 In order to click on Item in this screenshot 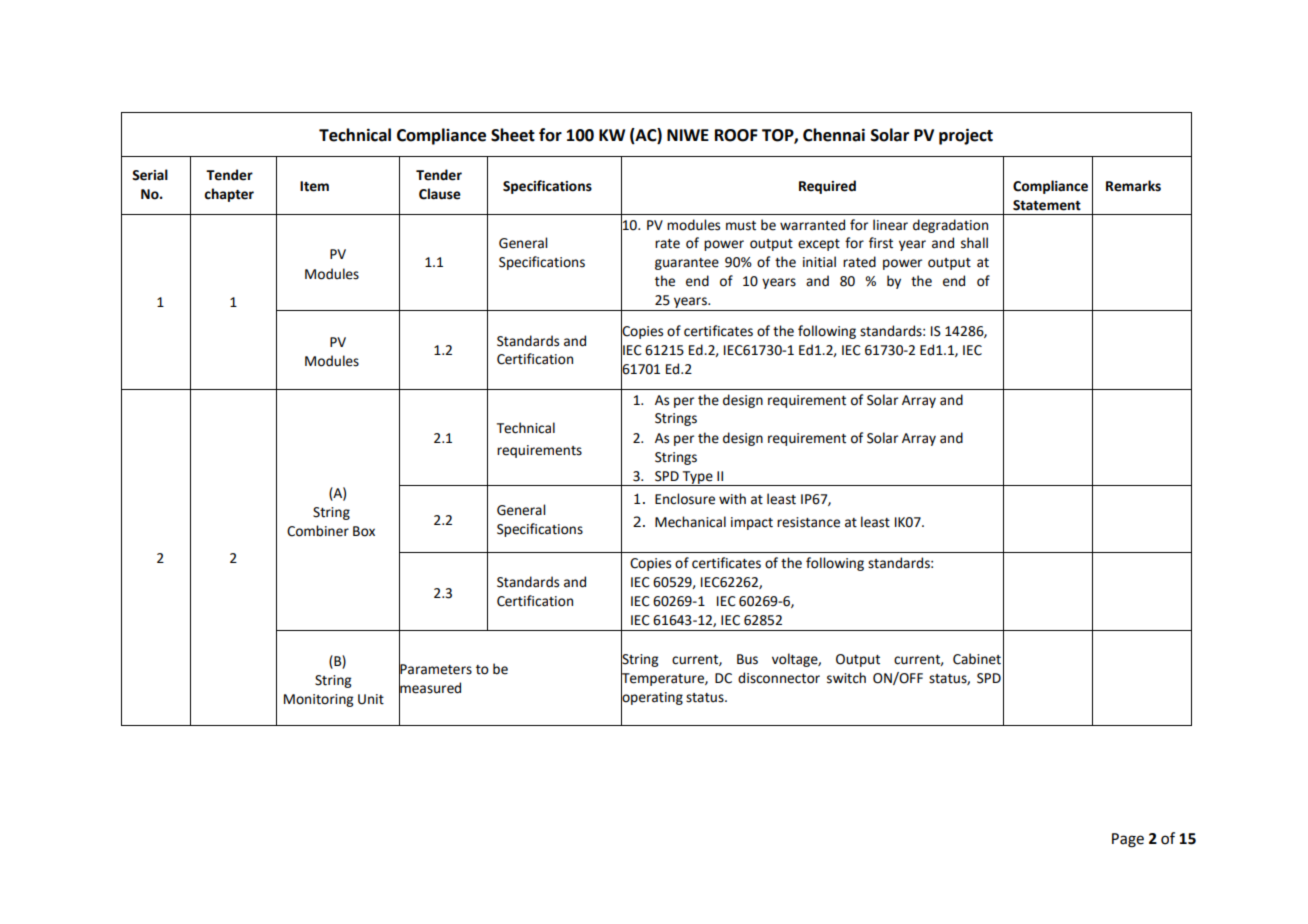, I will do `click(314, 186)`.
